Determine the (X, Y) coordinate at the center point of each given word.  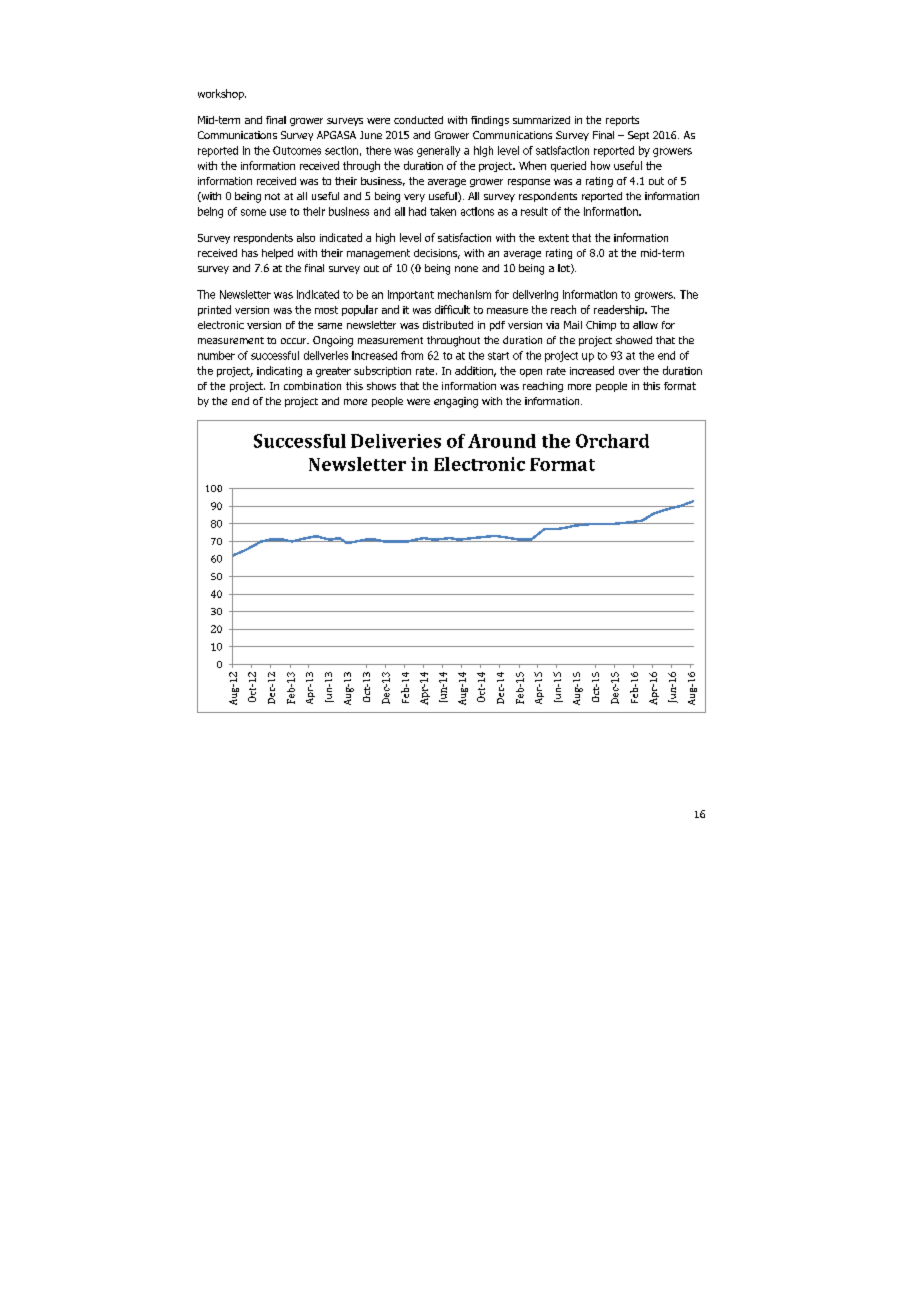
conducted (418, 120)
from (412, 355)
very (414, 198)
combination (312, 386)
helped (277, 254)
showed (634, 340)
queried (568, 166)
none (466, 269)
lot (565, 269)
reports (622, 121)
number (216, 355)
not (272, 196)
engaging (456, 402)
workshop (222, 94)
